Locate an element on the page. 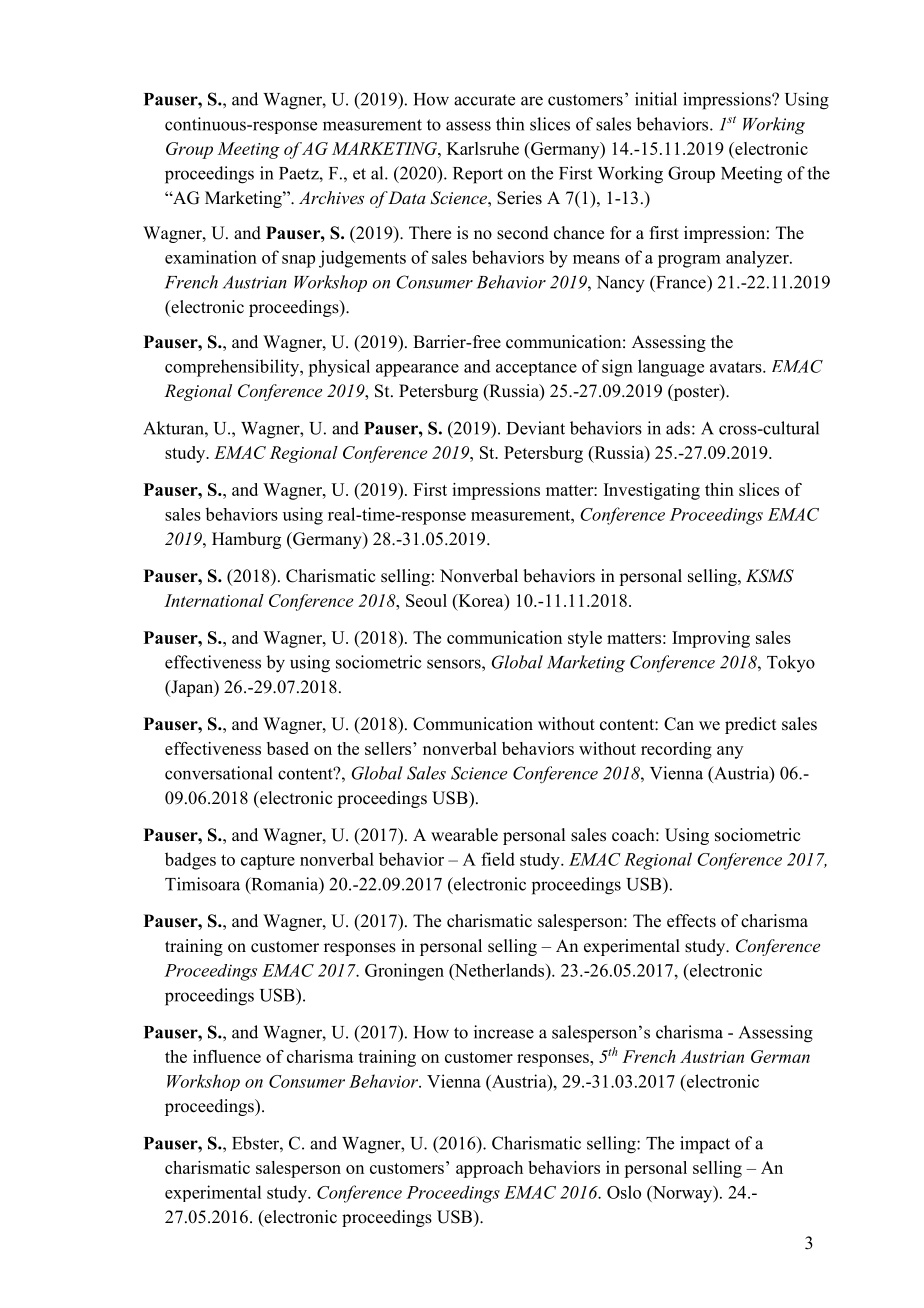  influence is located at coordinates (227, 1056).
